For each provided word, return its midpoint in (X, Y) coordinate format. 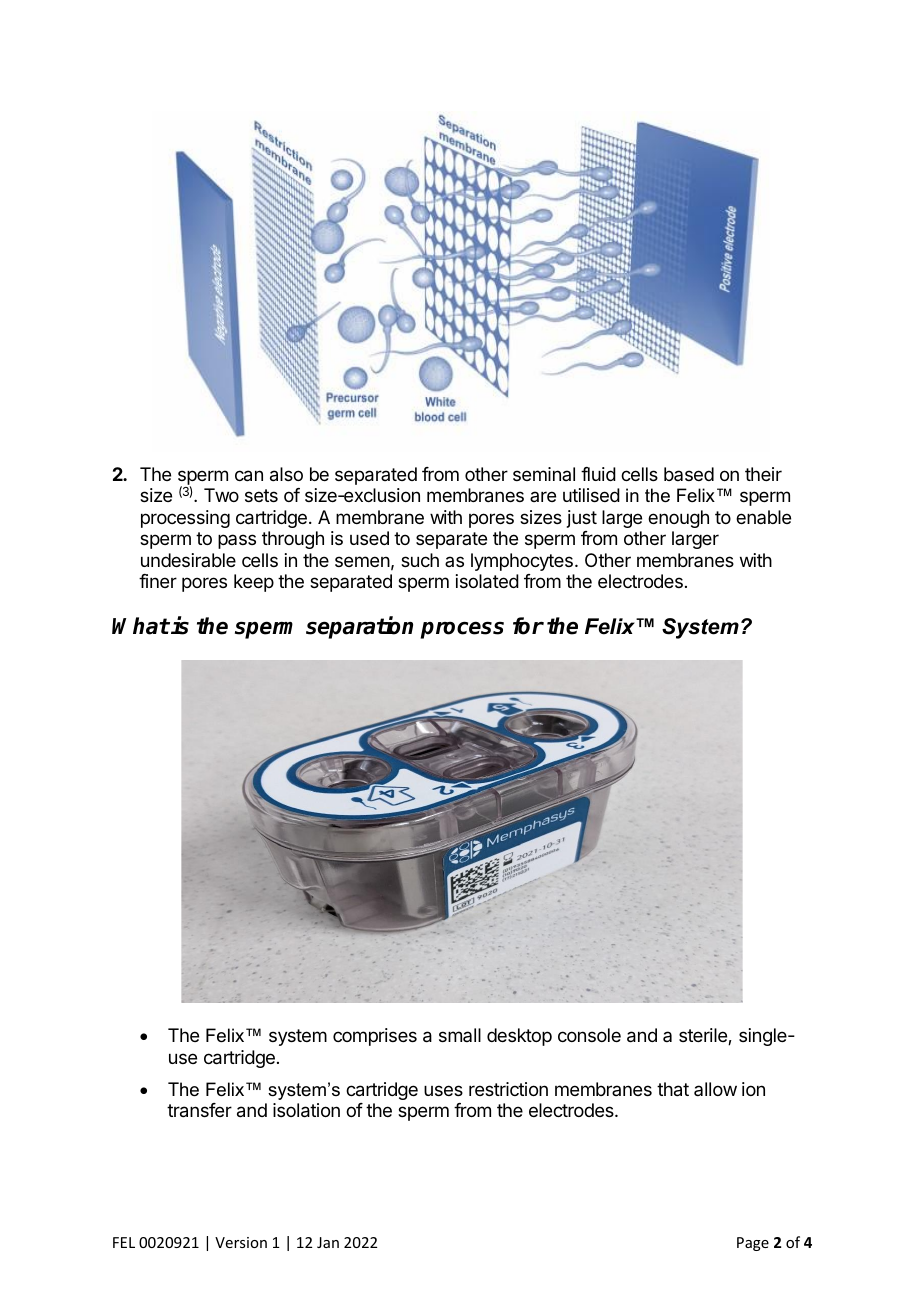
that (673, 1089)
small (460, 1035)
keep (254, 583)
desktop (519, 1037)
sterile (704, 1036)
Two (221, 495)
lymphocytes (522, 562)
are (543, 496)
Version (241, 1242)
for (528, 626)
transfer (199, 1110)
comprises (375, 1037)
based (689, 474)
